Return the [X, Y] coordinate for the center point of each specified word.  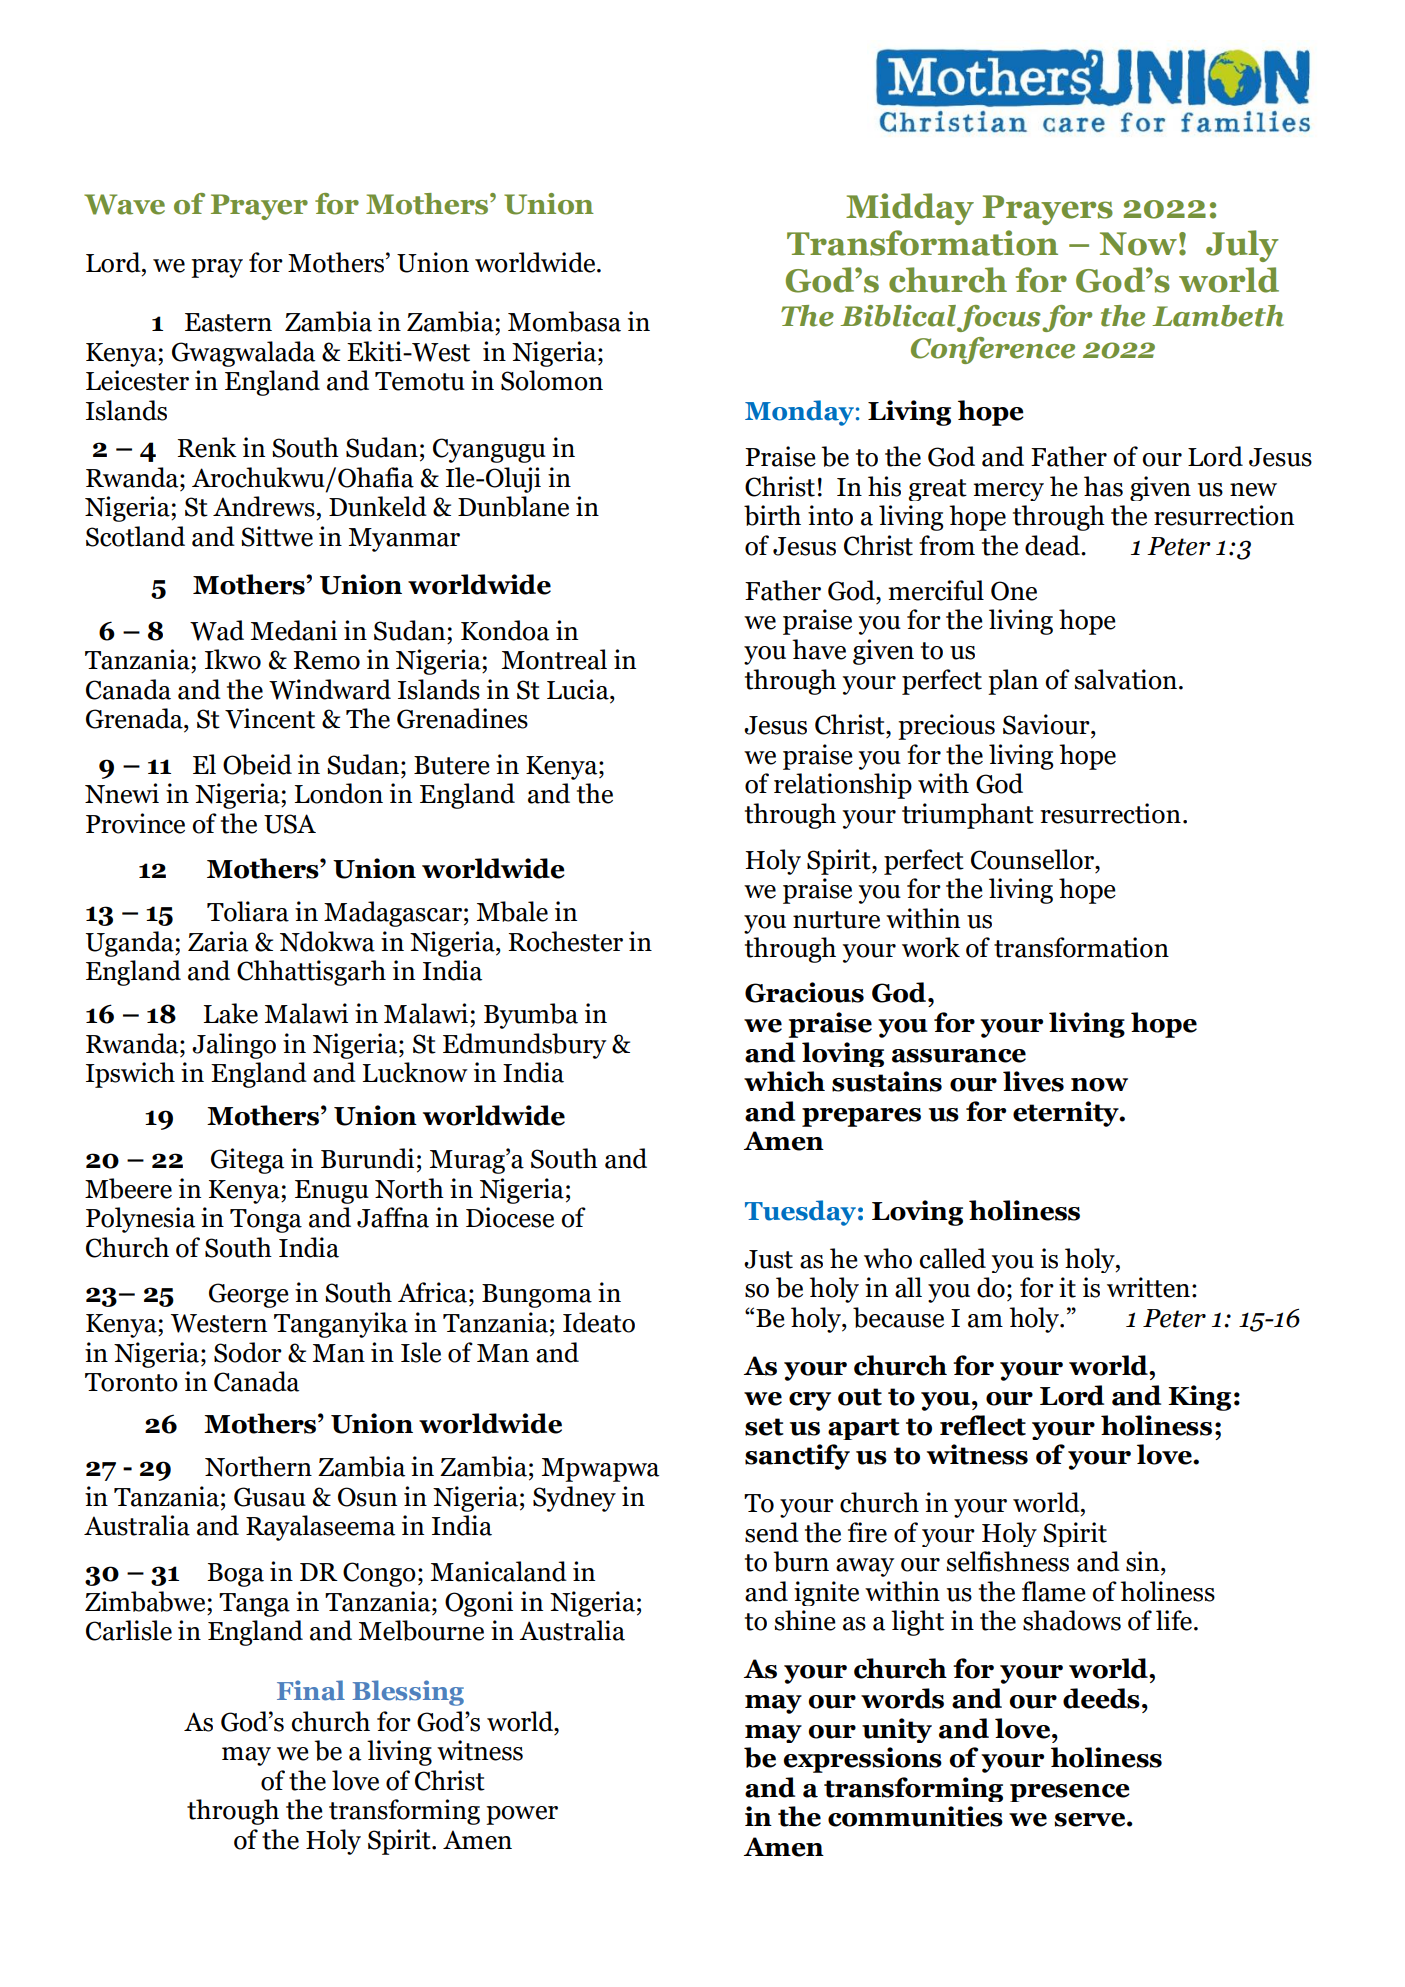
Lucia [579, 689]
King [1199, 1398]
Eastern [228, 322]
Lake [231, 1013]
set [764, 1427]
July [1242, 246]
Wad [217, 630]
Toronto [131, 1382]
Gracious [804, 992]
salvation [1127, 679]
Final [311, 1690]
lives [1033, 1081]
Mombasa [564, 321]
